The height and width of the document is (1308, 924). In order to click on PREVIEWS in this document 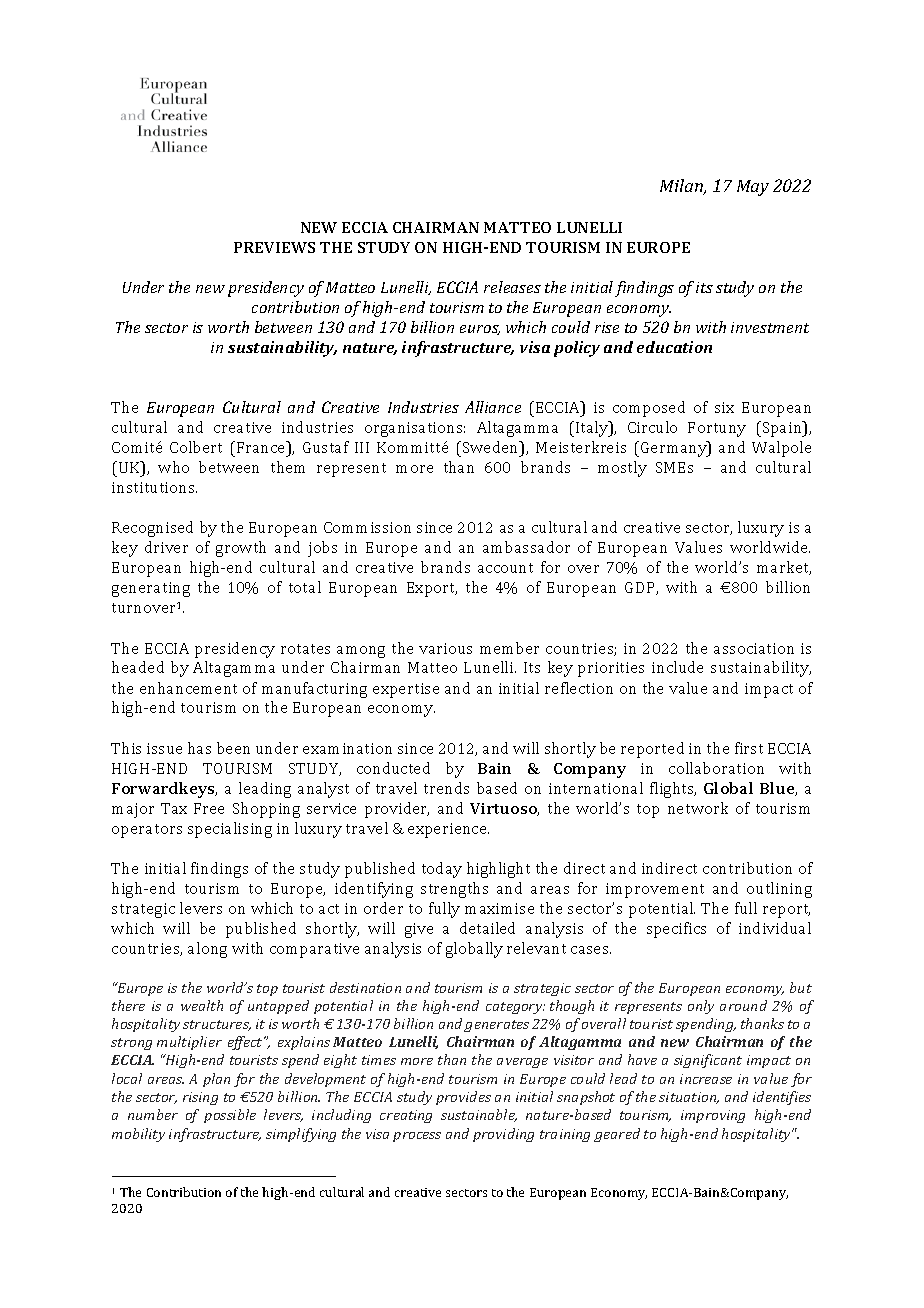, I will do `click(274, 247)`.
